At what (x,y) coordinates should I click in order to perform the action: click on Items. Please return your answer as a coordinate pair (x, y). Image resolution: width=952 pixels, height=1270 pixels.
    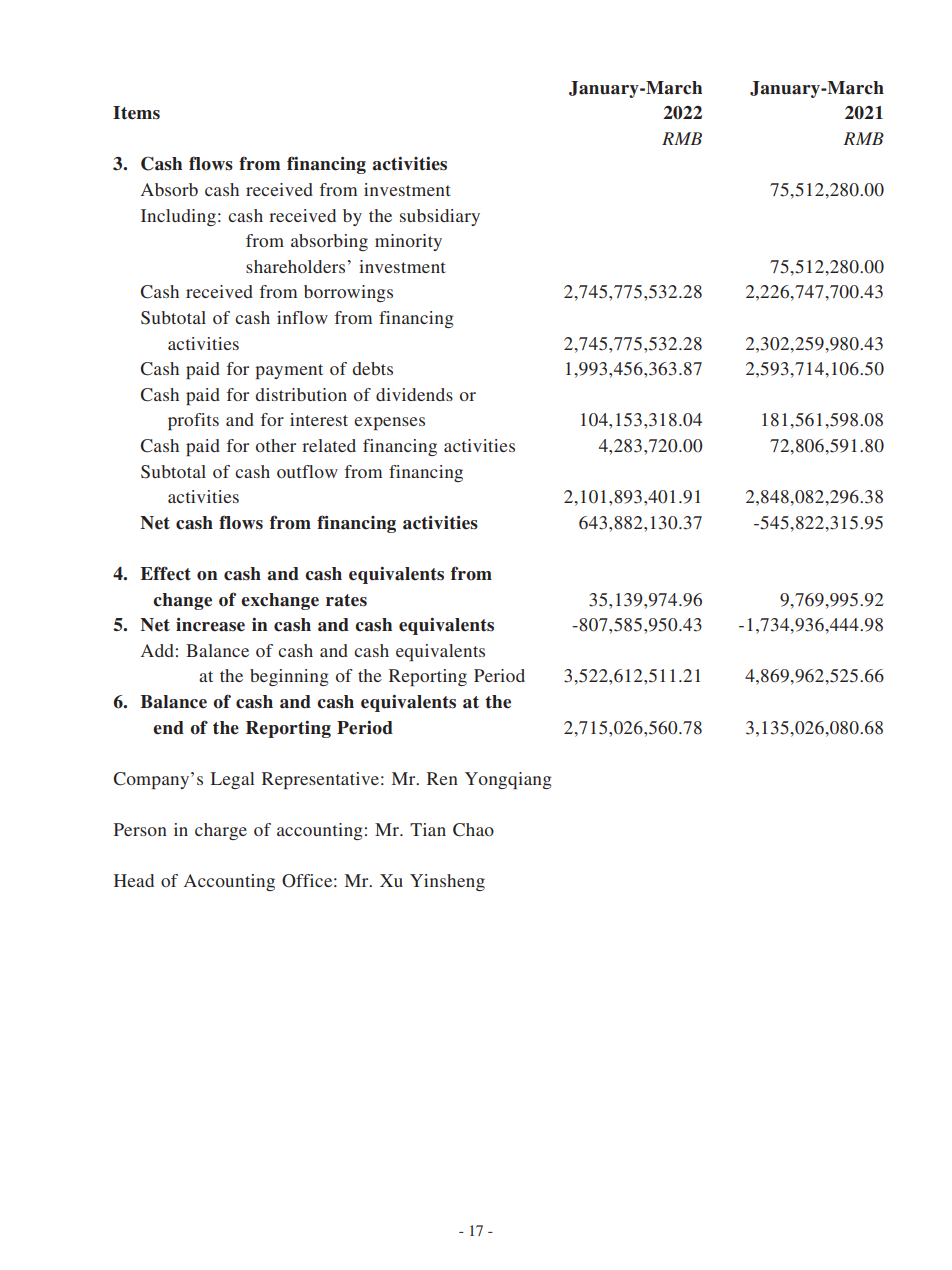
    Looking at the image, I should click on (136, 113).
